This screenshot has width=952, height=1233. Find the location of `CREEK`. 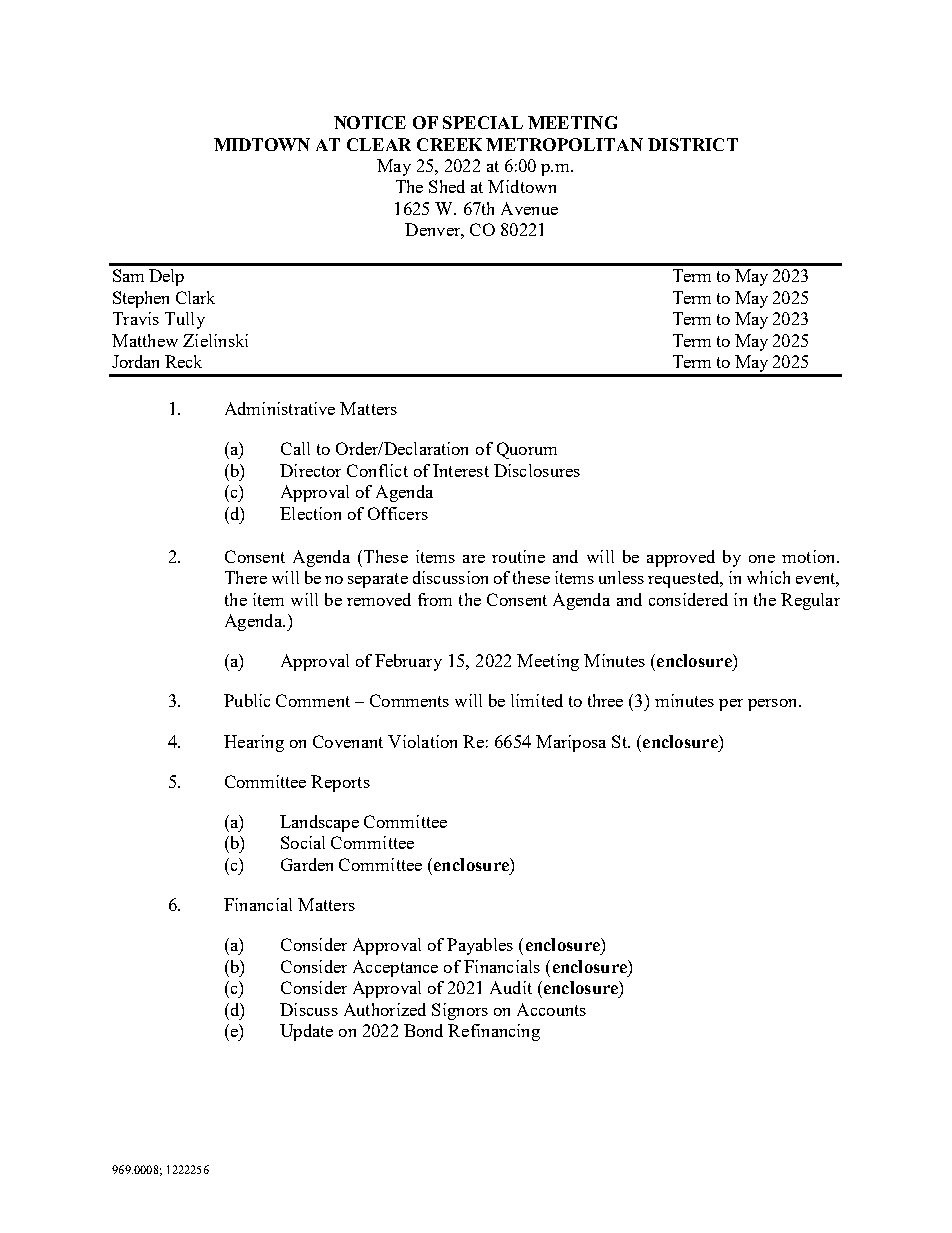

CREEK is located at coordinates (449, 144).
